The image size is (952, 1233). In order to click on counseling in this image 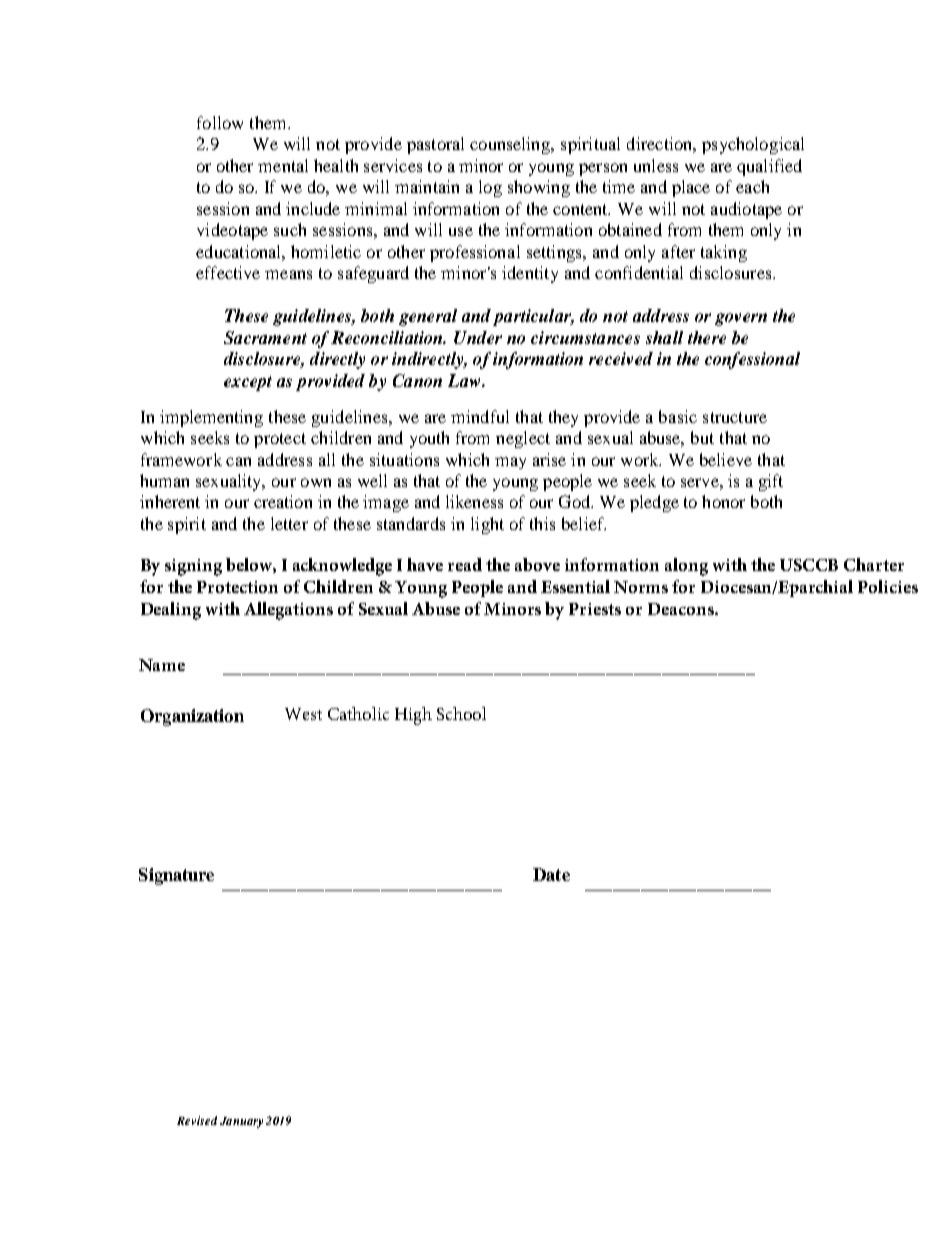, I will do `click(511, 145)`.
